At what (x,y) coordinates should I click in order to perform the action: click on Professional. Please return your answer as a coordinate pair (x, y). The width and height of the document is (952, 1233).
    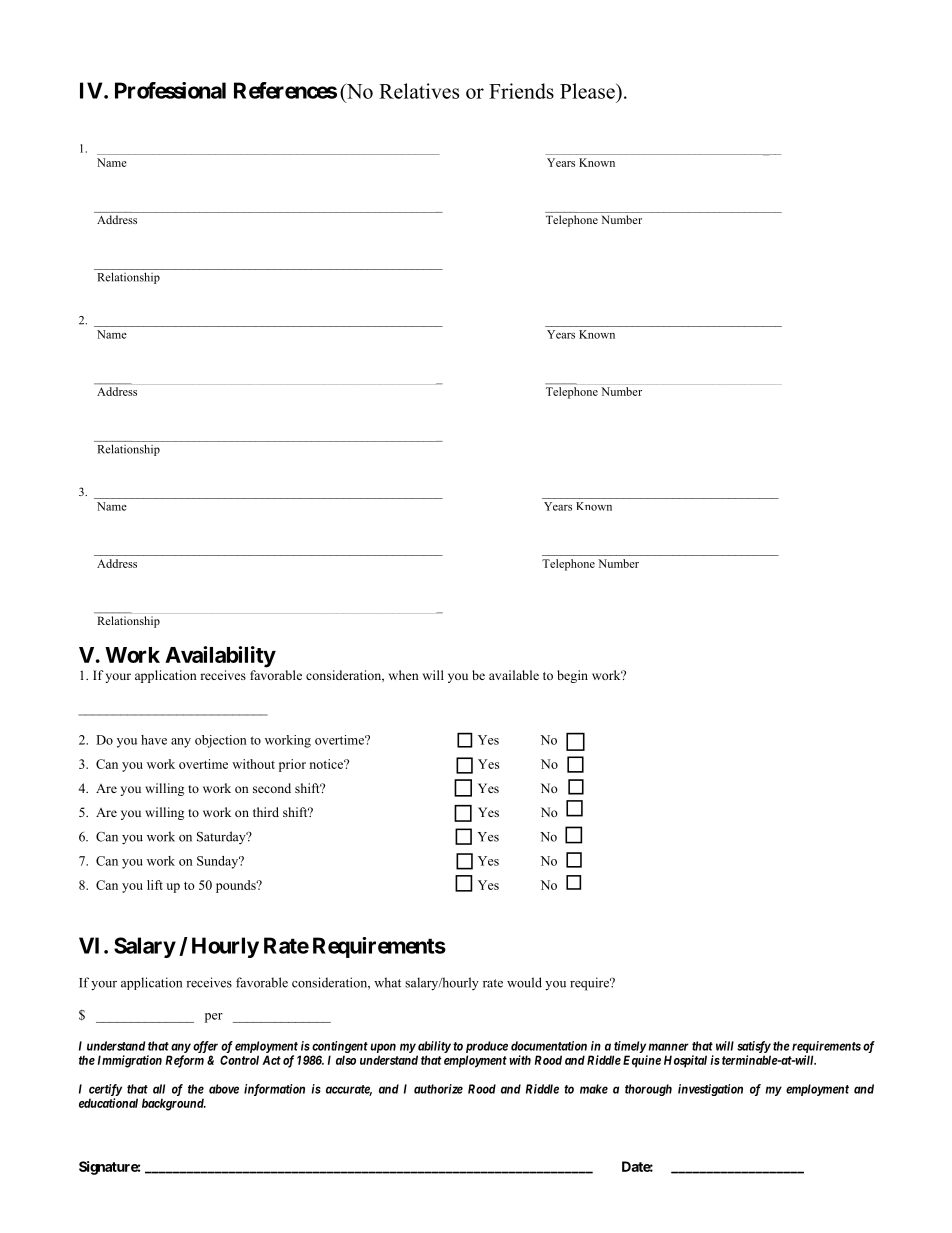
    Looking at the image, I should click on (170, 90).
